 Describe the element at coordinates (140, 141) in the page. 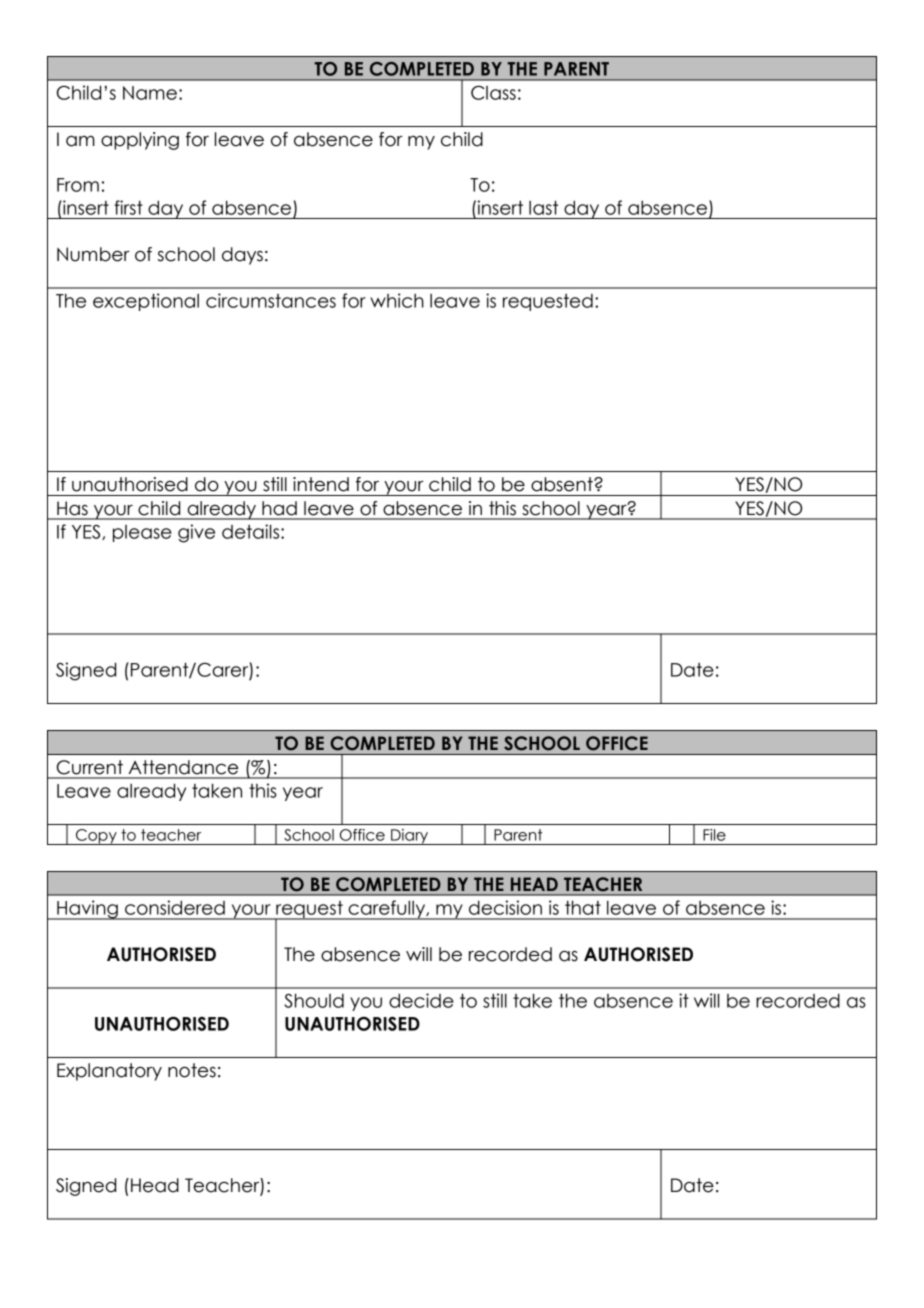

I see `applying` at that location.
